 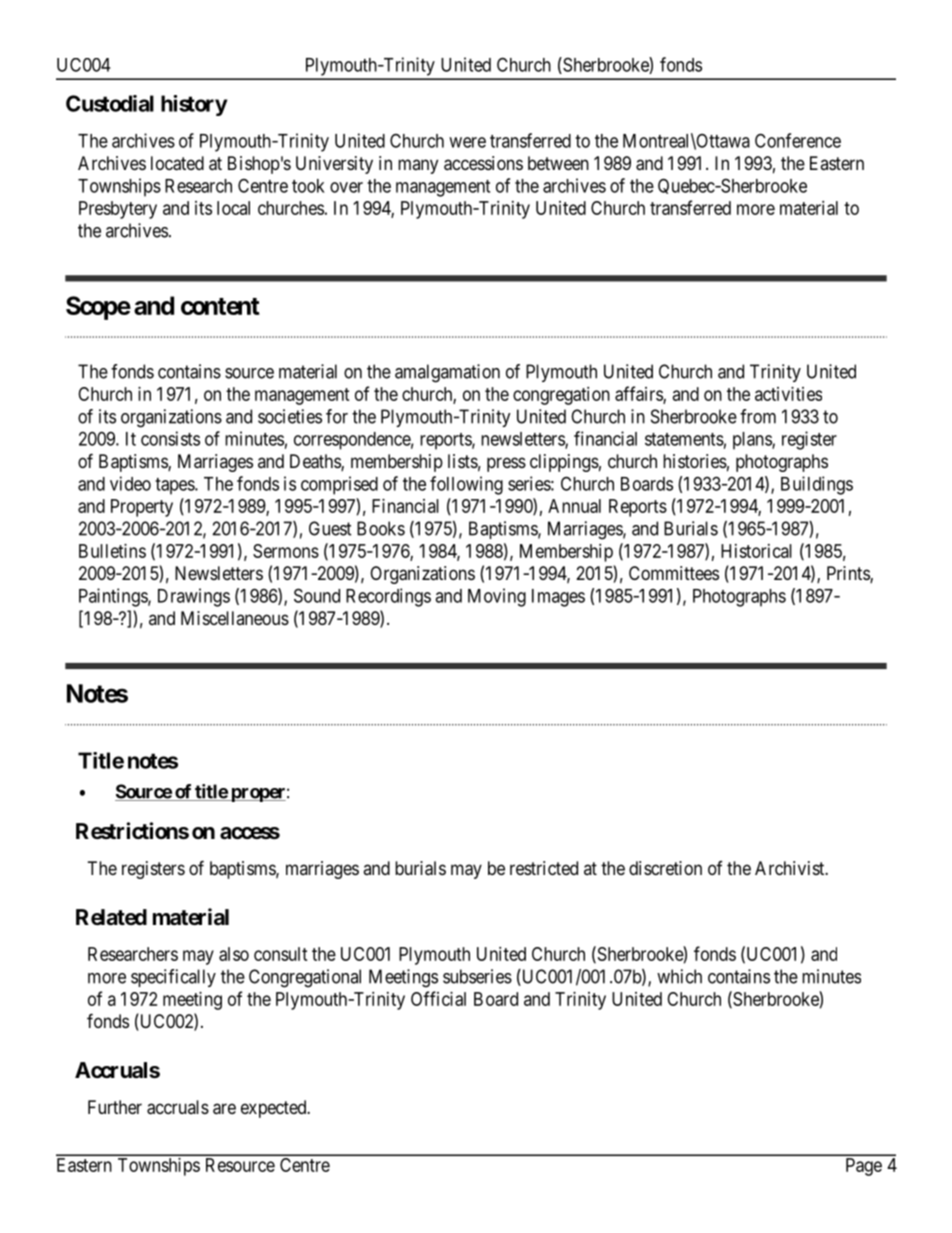 I want to click on Prints, so click(x=849, y=574).
